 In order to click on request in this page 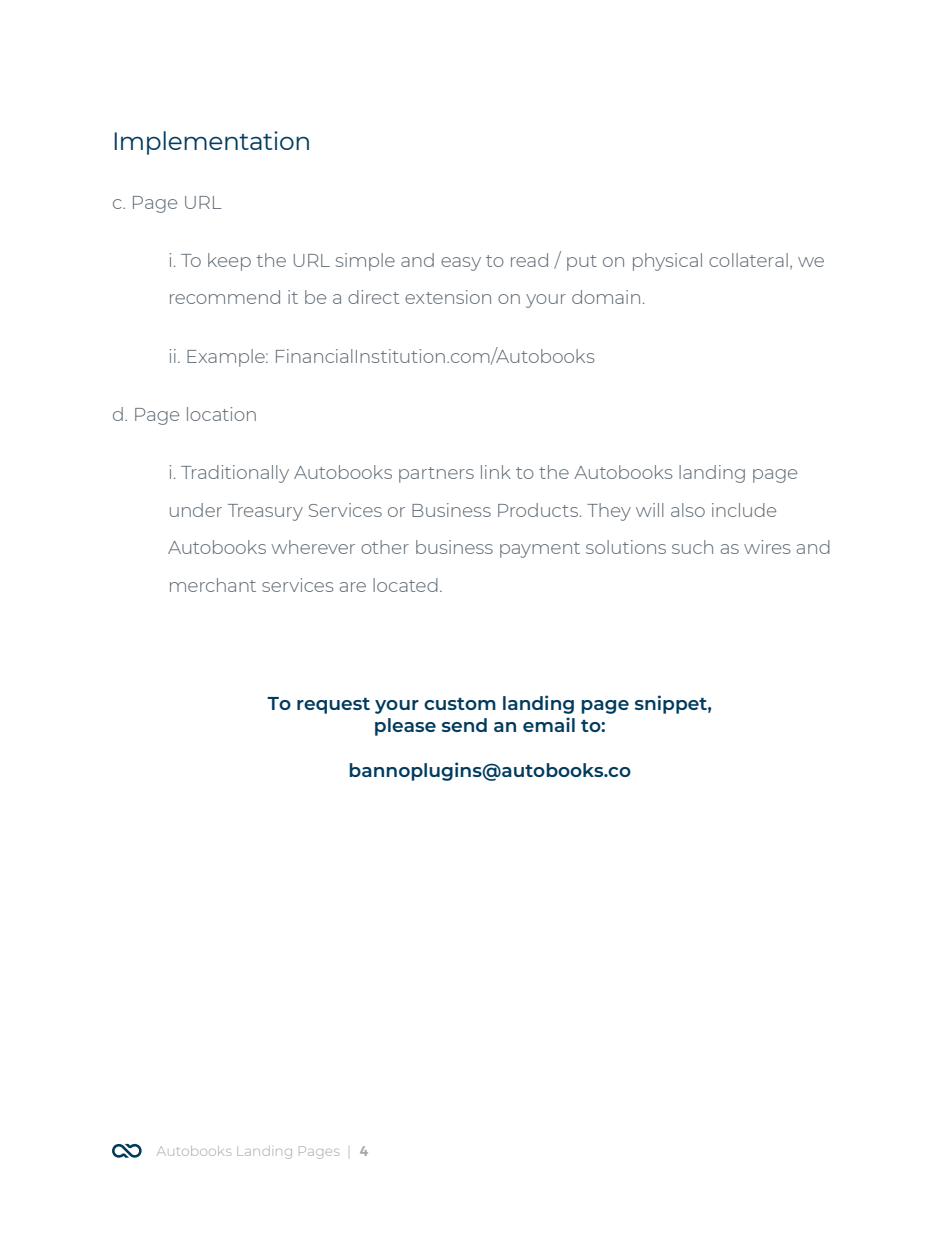, I will do `click(333, 706)`.
